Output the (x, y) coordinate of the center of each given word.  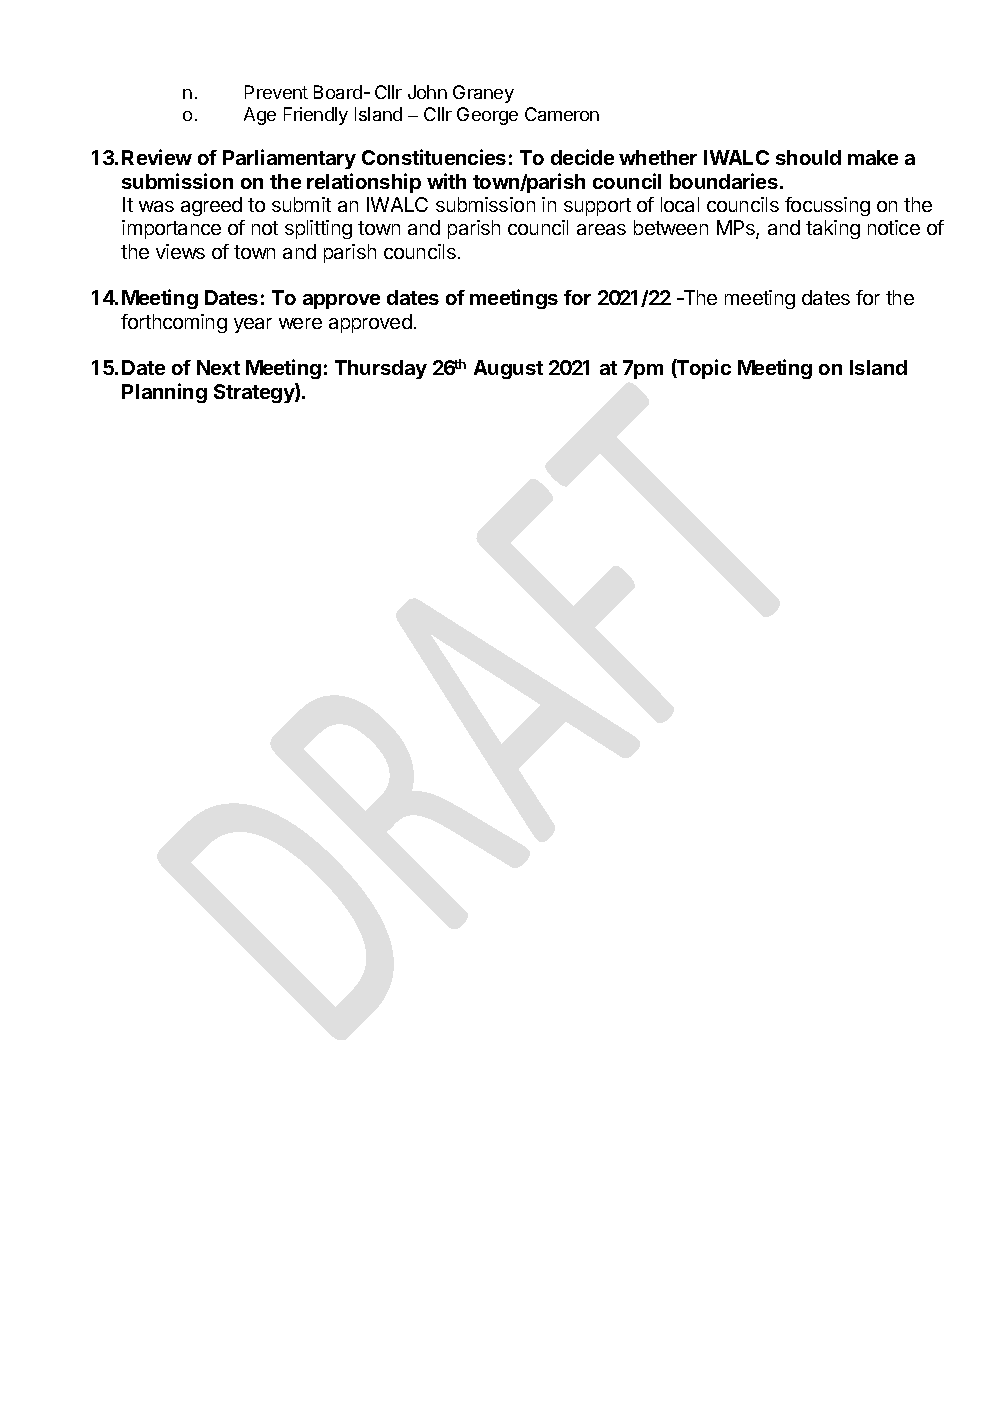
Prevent (276, 92)
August (508, 369)
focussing (827, 206)
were (300, 323)
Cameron (562, 114)
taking (833, 229)
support (597, 207)
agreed (211, 206)
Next (218, 367)
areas (601, 229)
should (808, 157)
